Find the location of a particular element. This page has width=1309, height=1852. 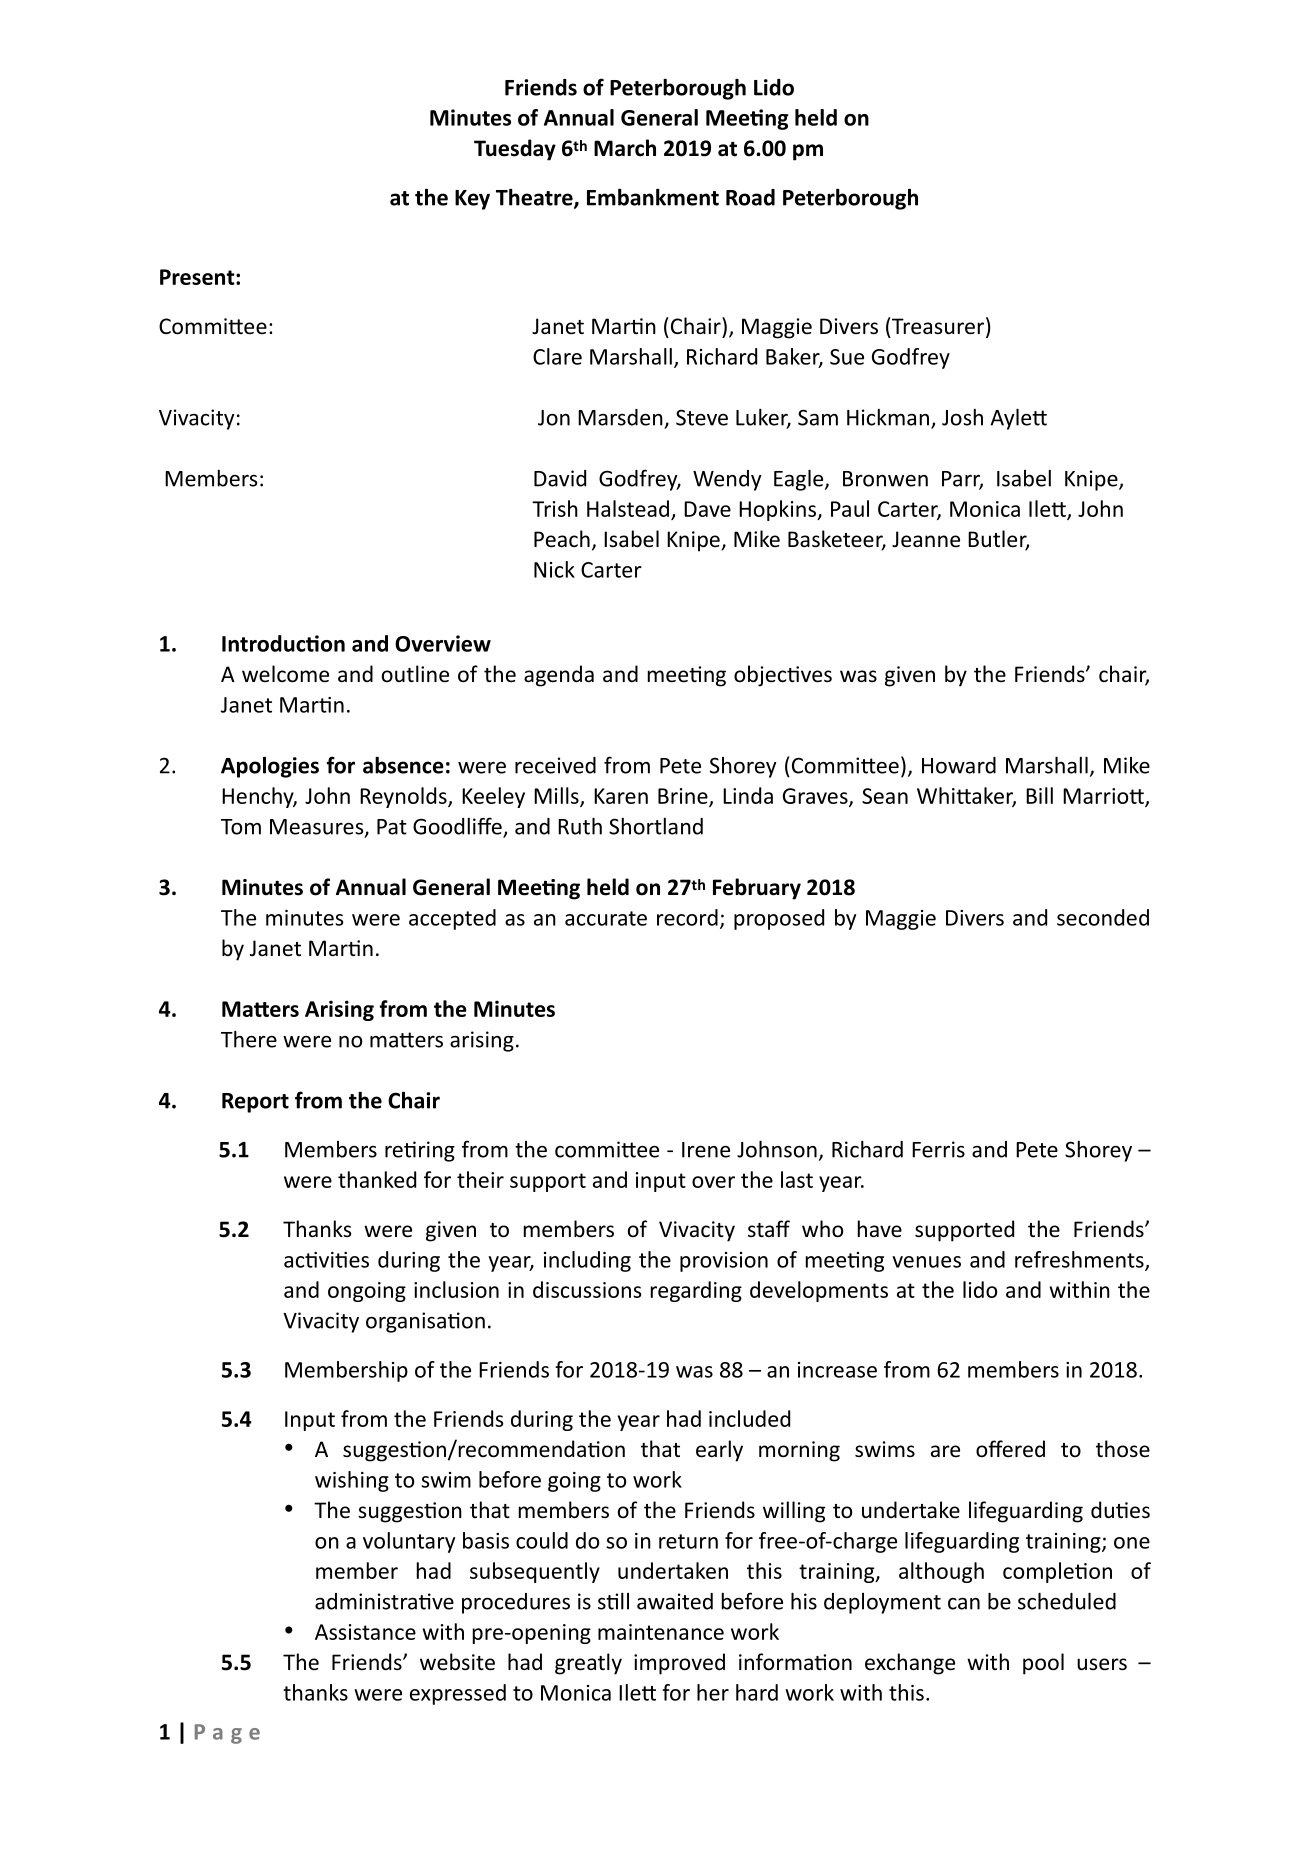

record is located at coordinates (687, 917).
